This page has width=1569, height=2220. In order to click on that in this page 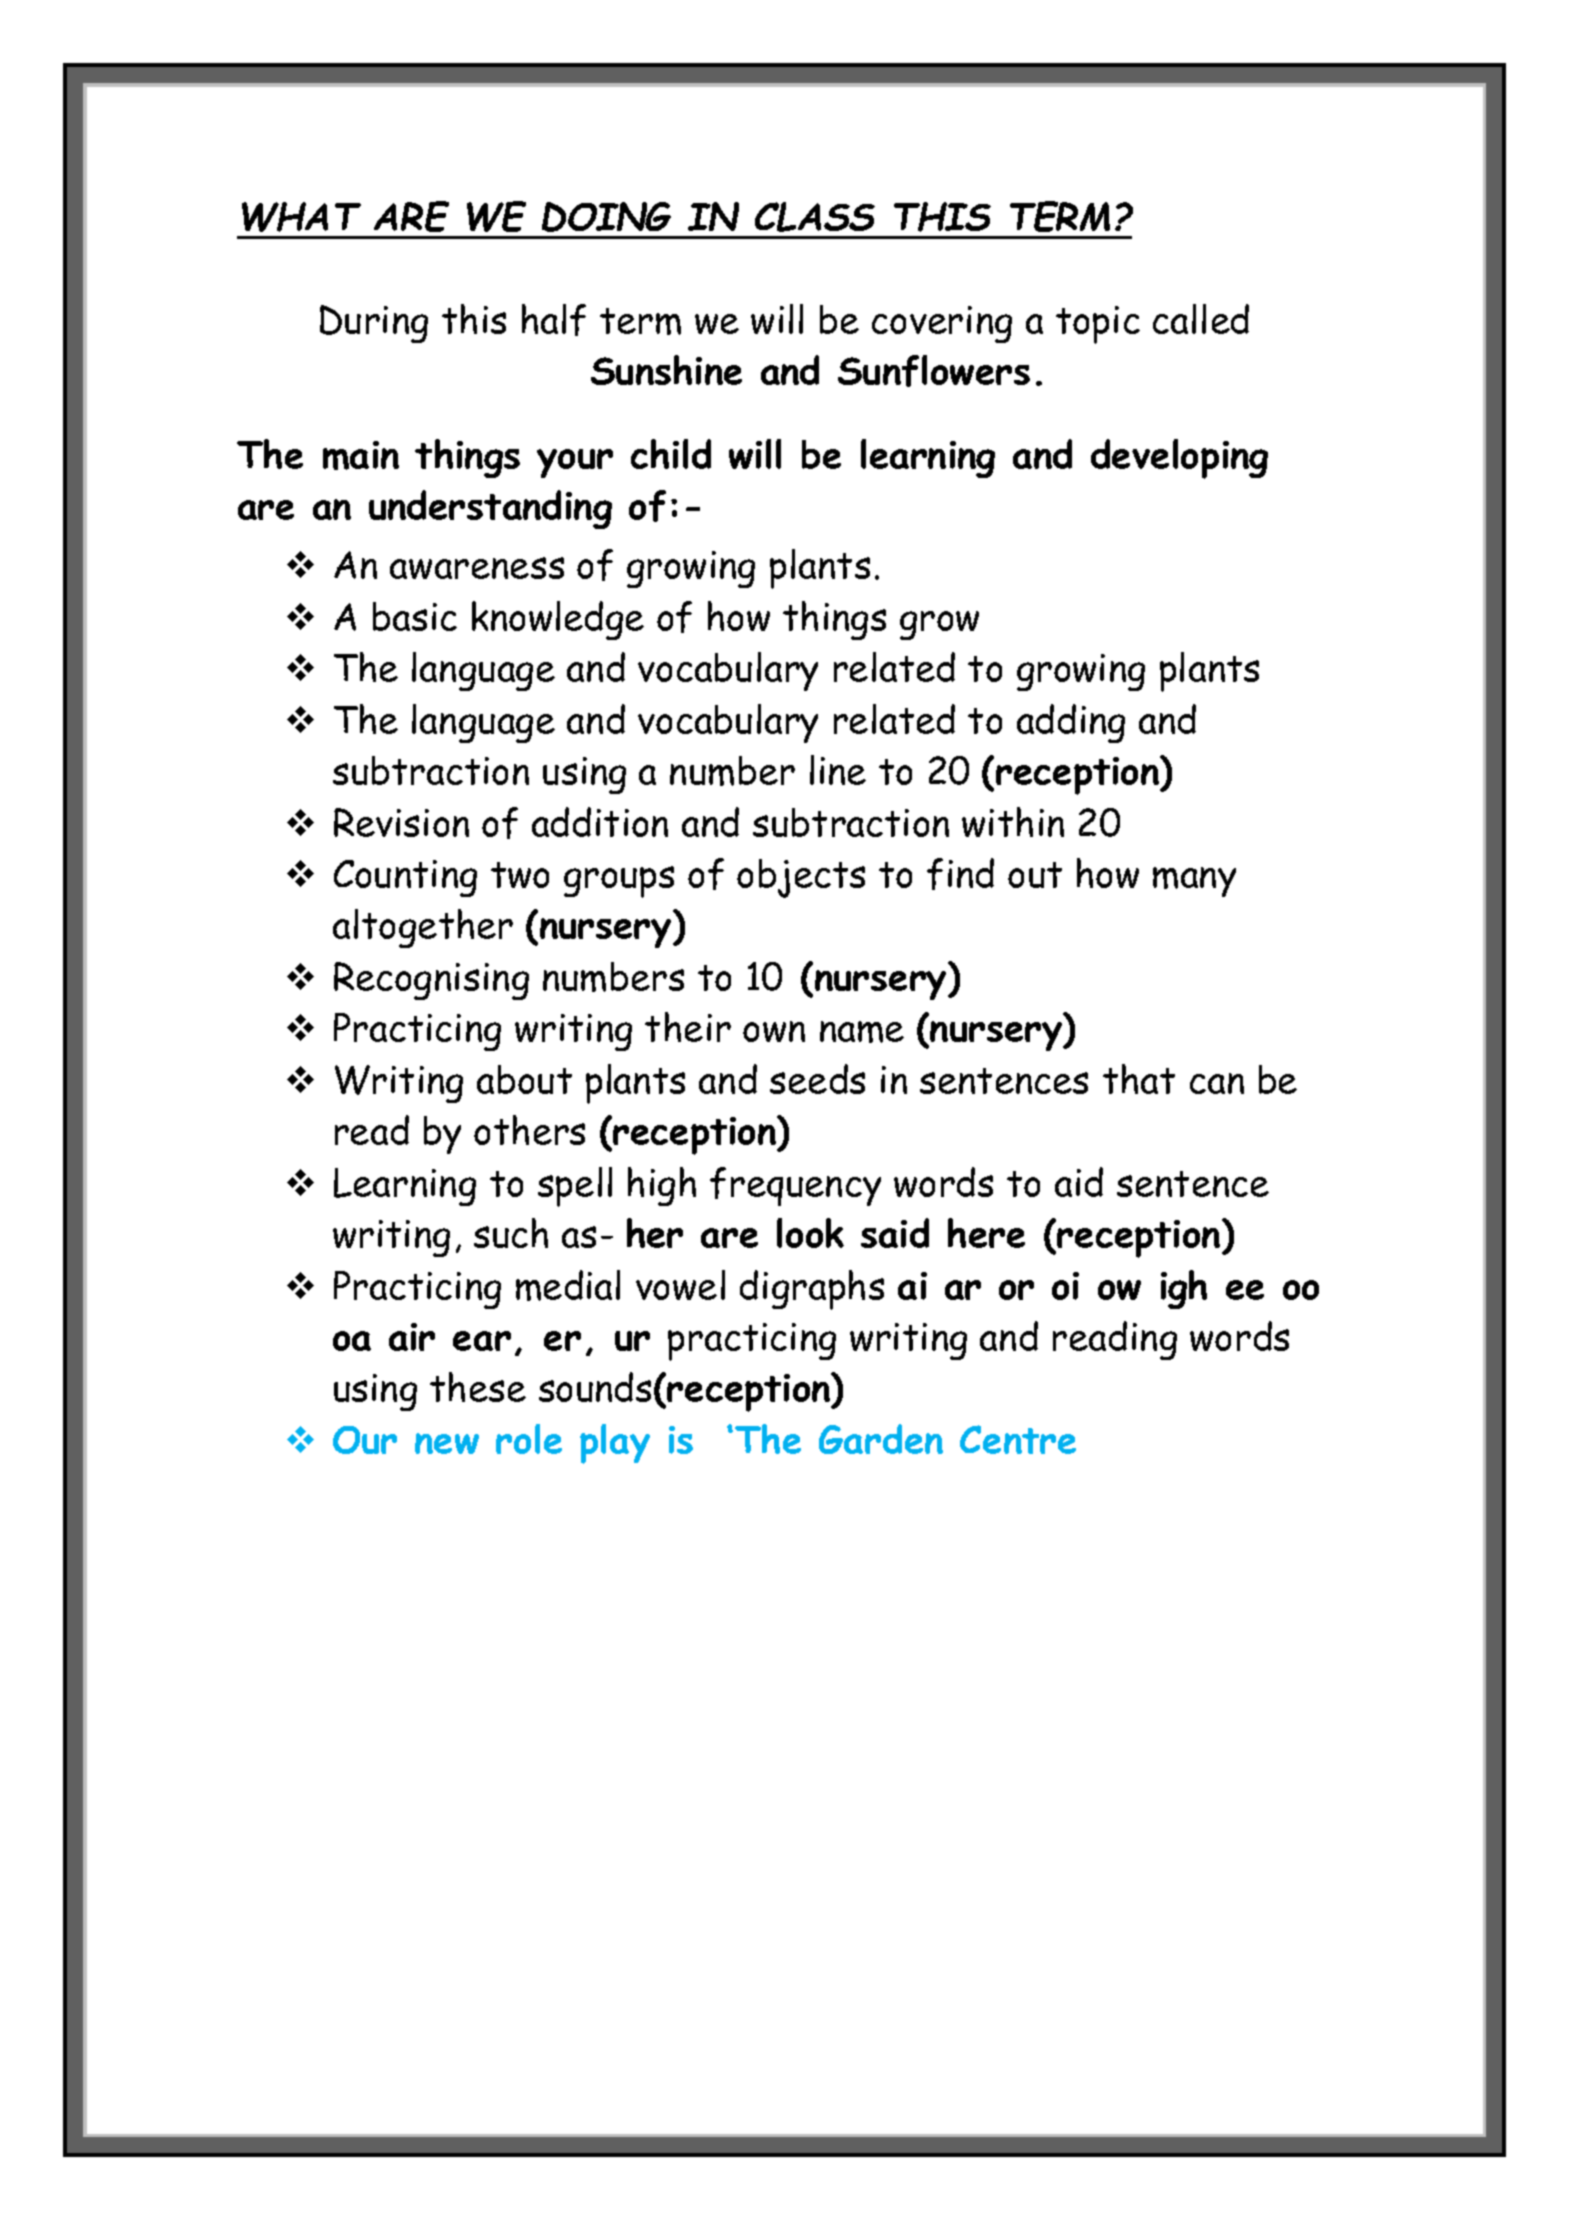, I will do `click(1139, 1079)`.
